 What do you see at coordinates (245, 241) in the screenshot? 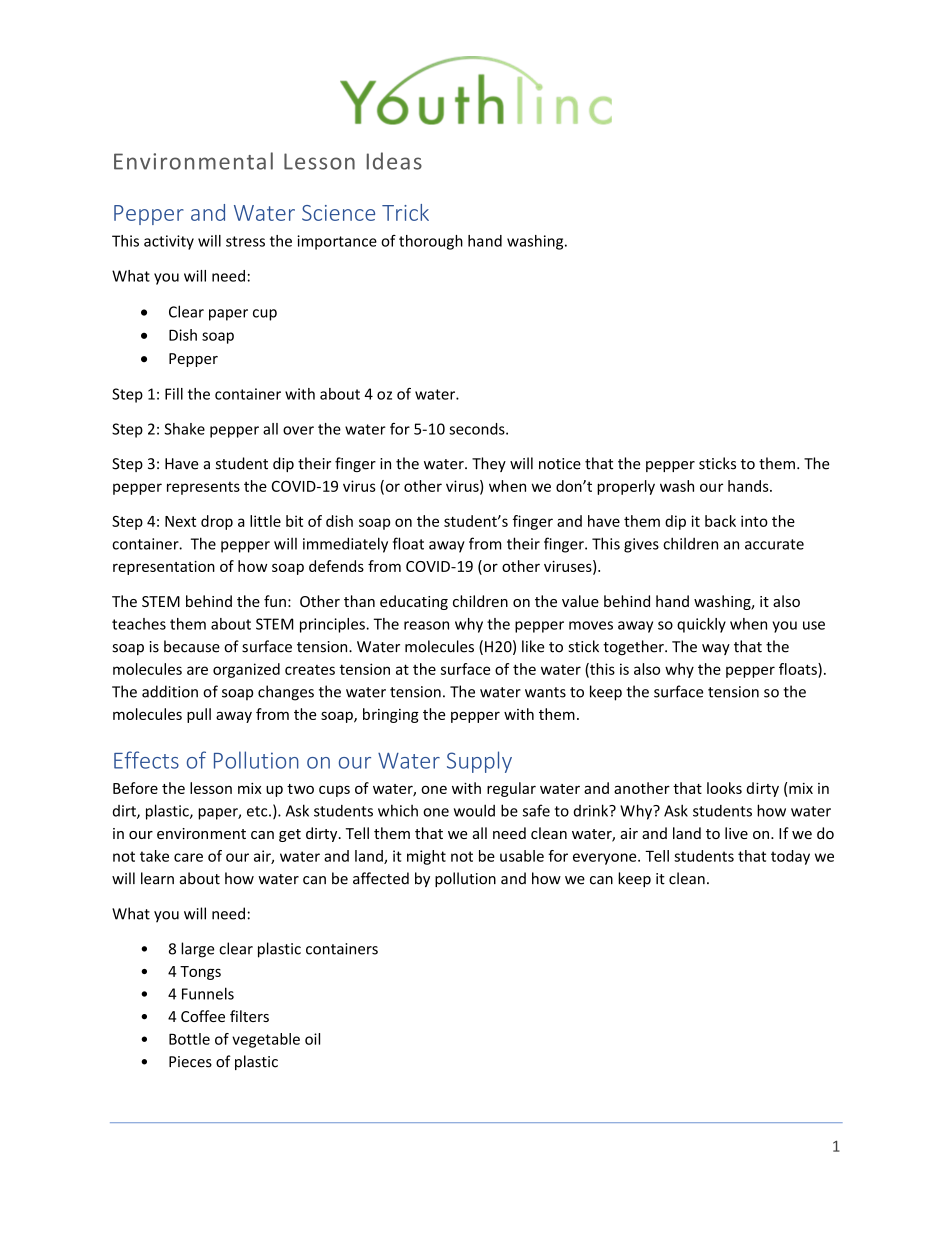
I see `stress` at bounding box center [245, 241].
